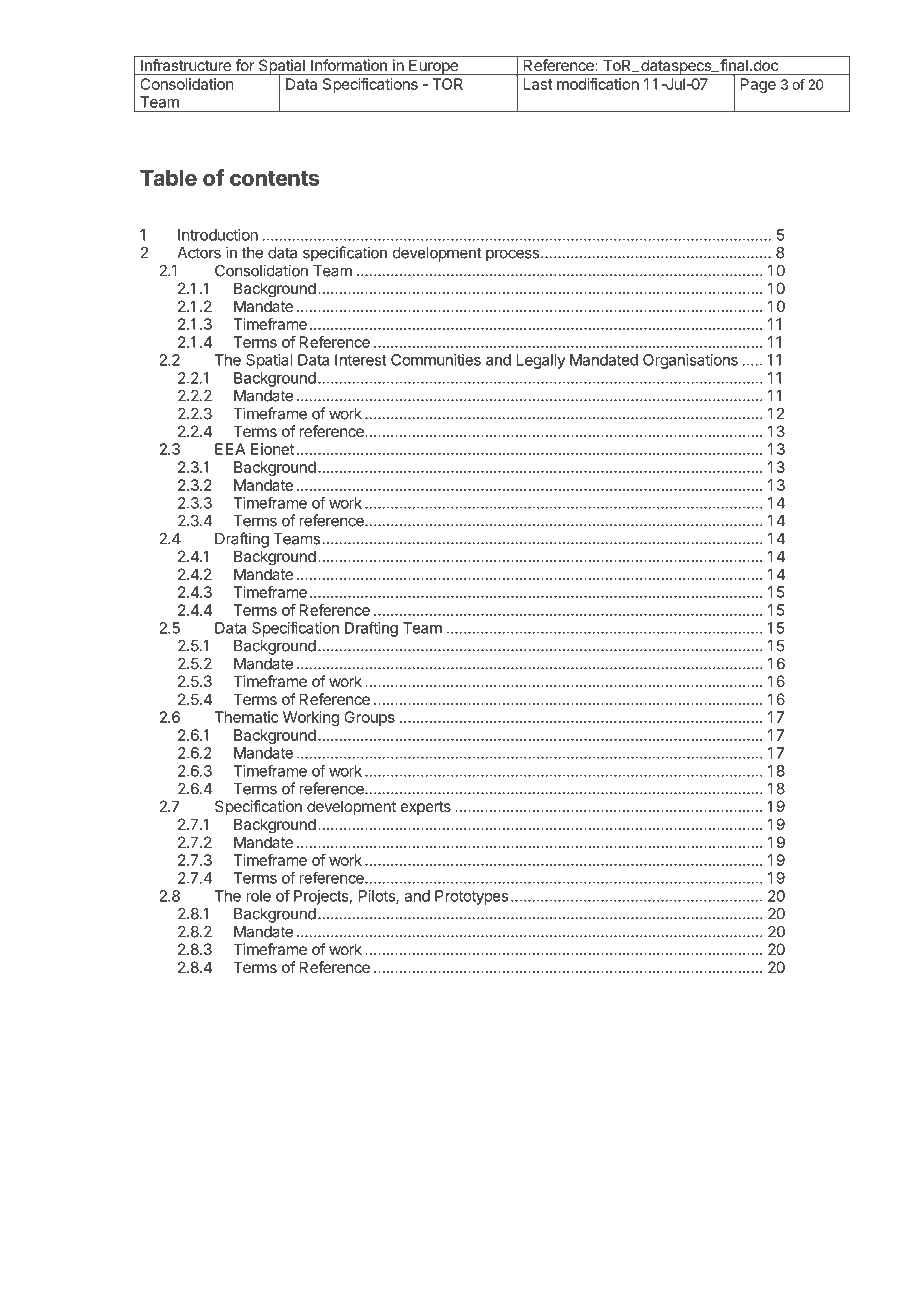 This screenshot has width=924, height=1308. I want to click on role, so click(258, 896).
